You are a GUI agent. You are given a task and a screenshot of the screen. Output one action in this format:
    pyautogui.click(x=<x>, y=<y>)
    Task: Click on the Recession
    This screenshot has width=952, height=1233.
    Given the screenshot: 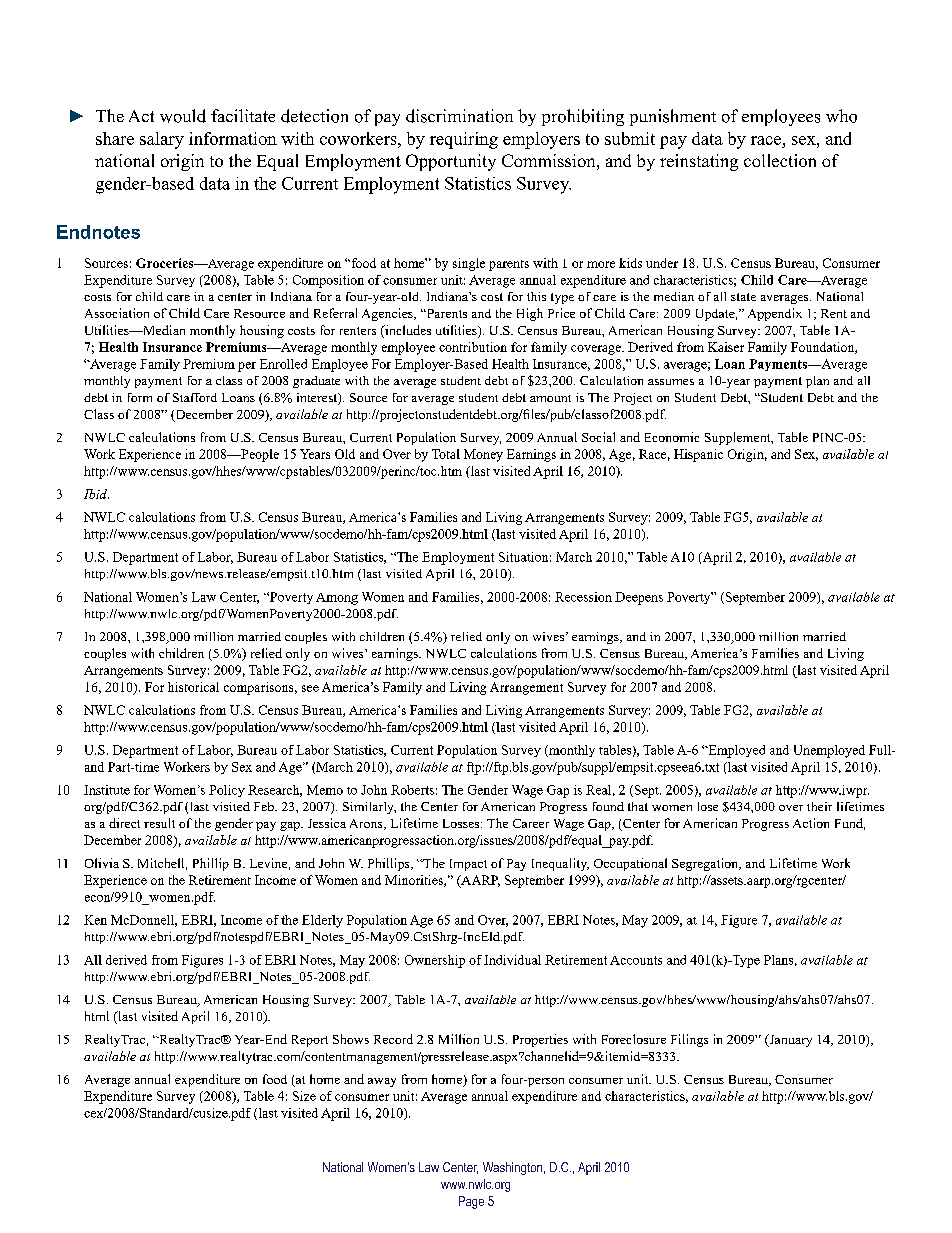 What is the action you would take?
    pyautogui.click(x=583, y=597)
